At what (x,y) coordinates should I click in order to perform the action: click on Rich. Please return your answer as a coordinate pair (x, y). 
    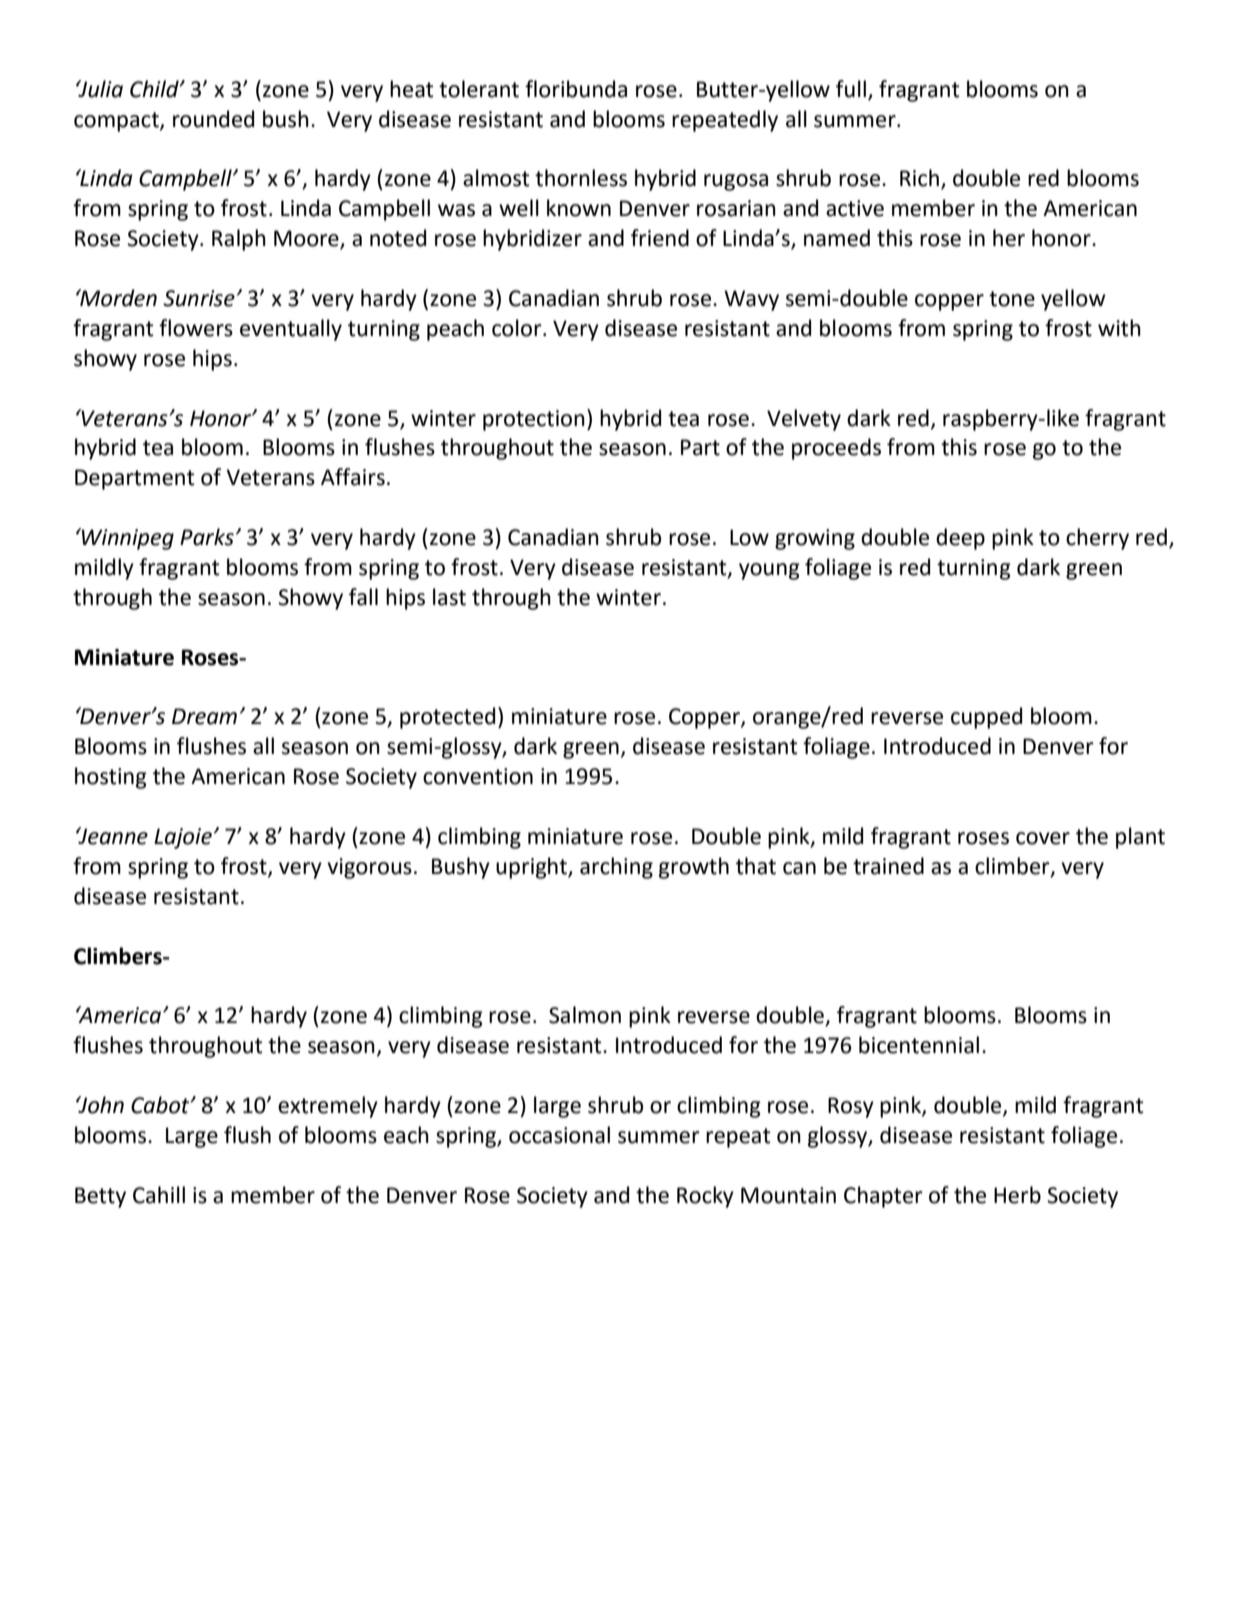
    Looking at the image, I should click on (919, 178).
